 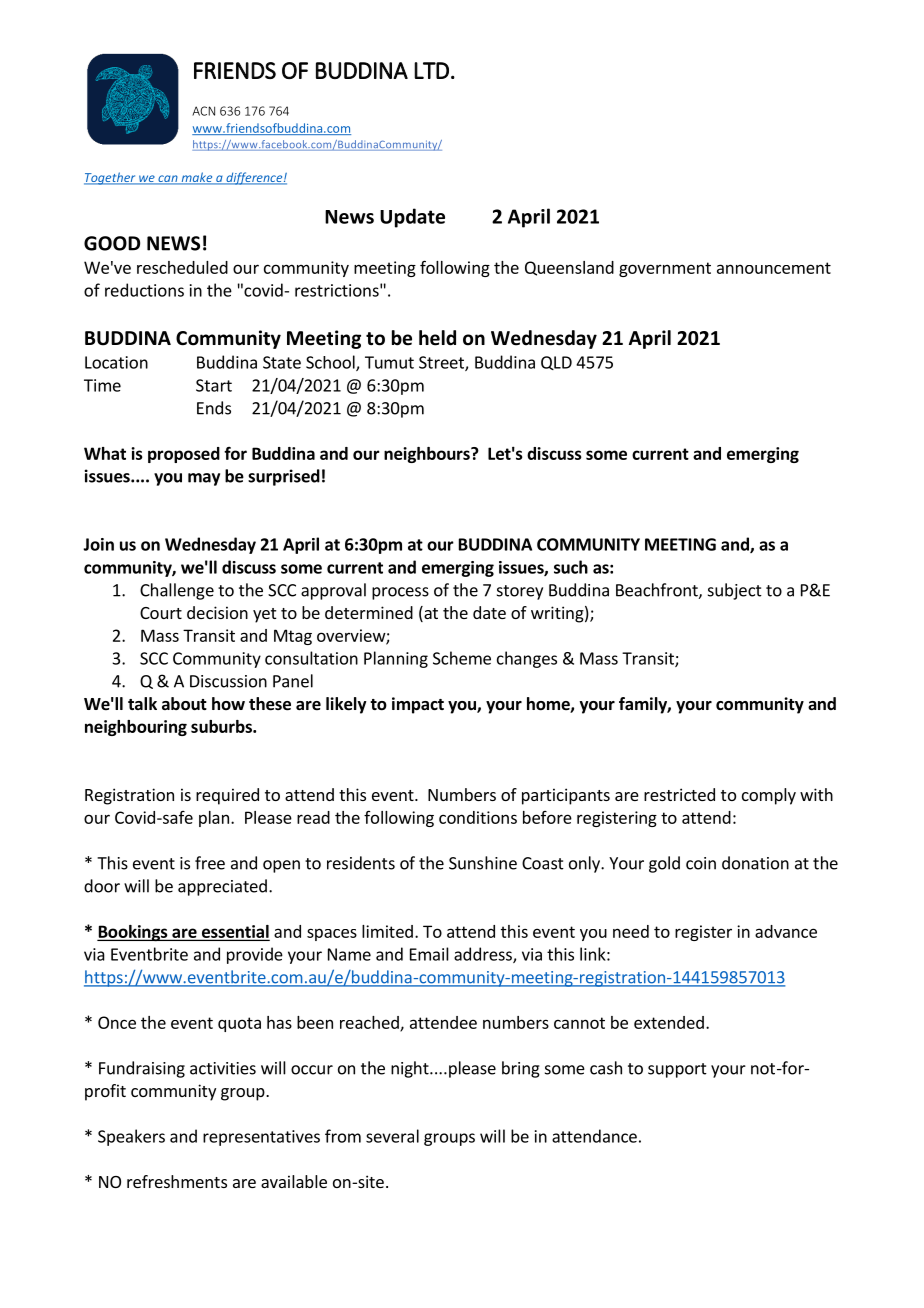 What do you see at coordinates (203, 111) in the screenshot?
I see `ACN` at bounding box center [203, 111].
